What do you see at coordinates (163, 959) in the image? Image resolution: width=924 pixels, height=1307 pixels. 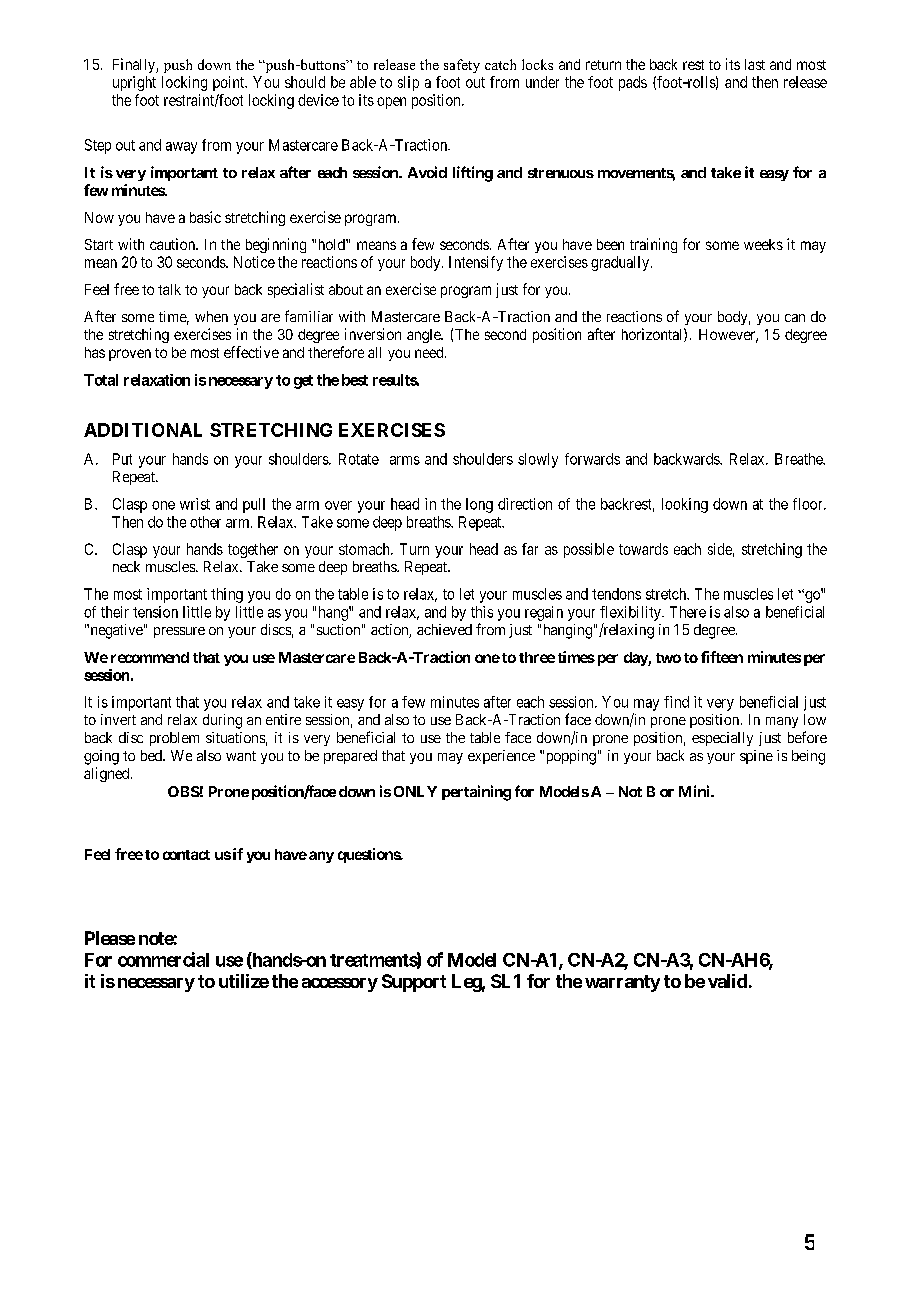 I see `commercial` at bounding box center [163, 959].
